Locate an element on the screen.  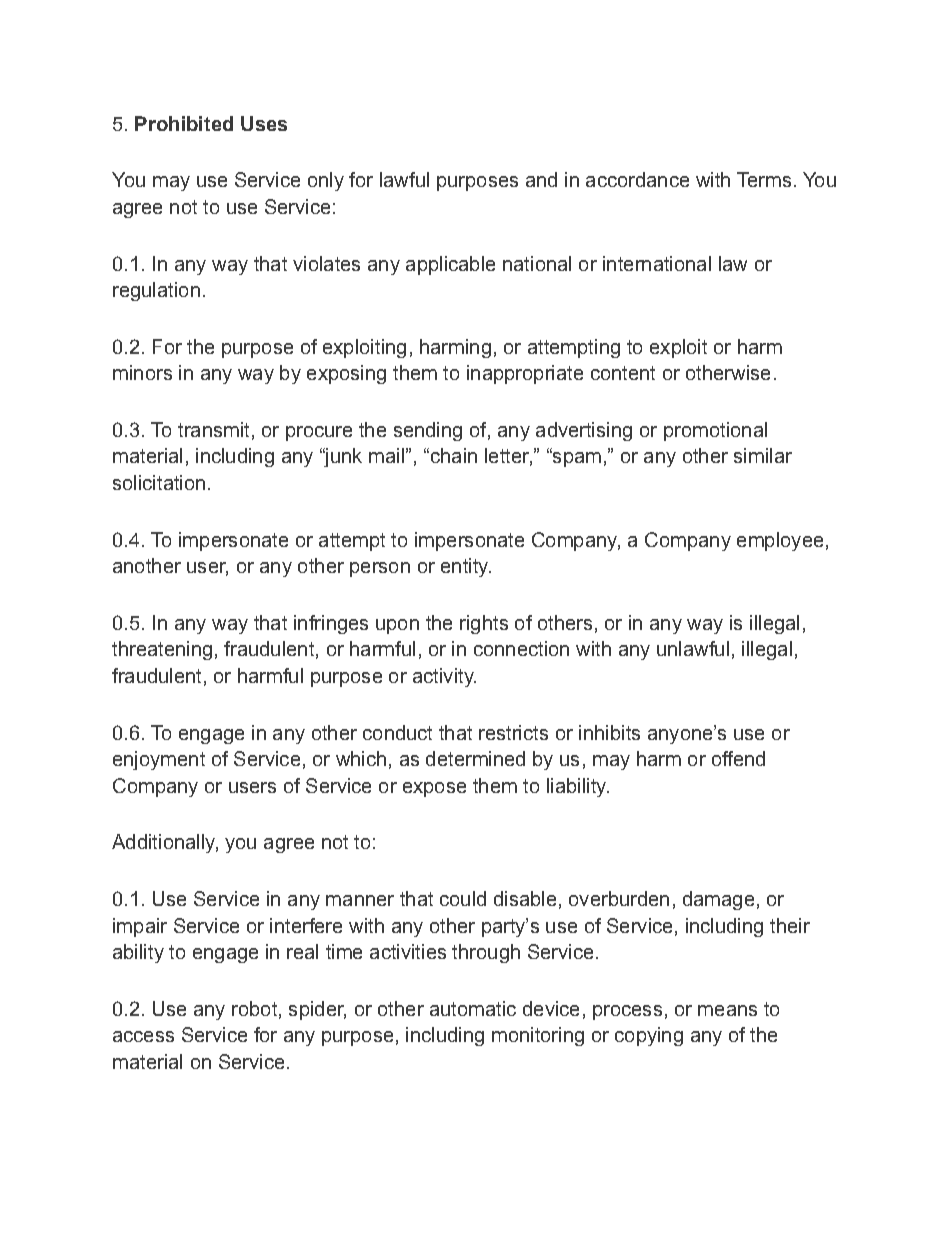
automatic is located at coordinates (473, 1008).
